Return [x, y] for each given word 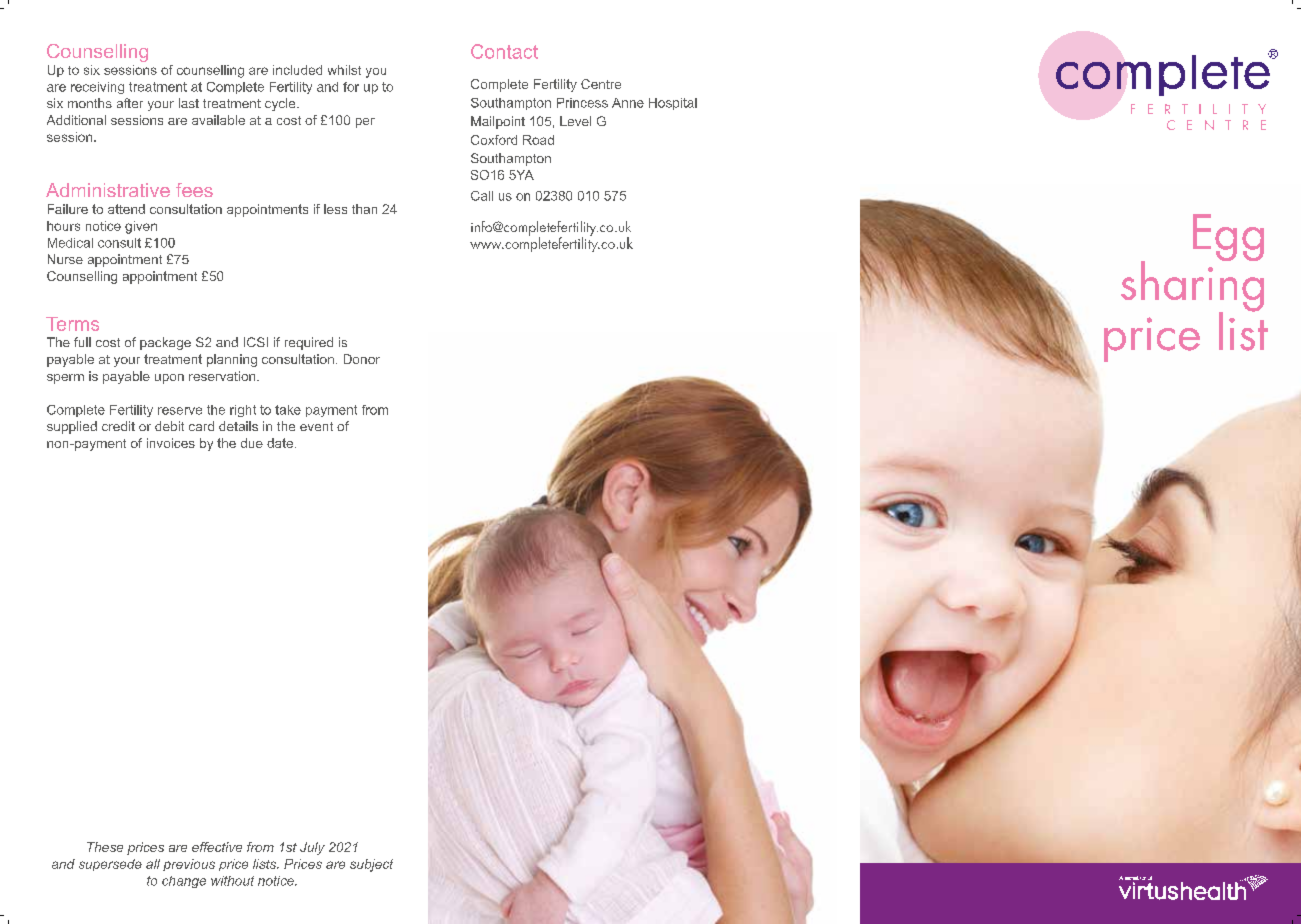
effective [217, 847]
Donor [362, 359]
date [281, 443]
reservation [223, 376]
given [141, 227]
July [312, 848]
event [316, 426]
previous [189, 865]
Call [482, 196]
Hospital [673, 104]
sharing [1192, 286]
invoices [171, 443]
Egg [1228, 237]
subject [371, 865]
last [189, 103]
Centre [601, 84]
